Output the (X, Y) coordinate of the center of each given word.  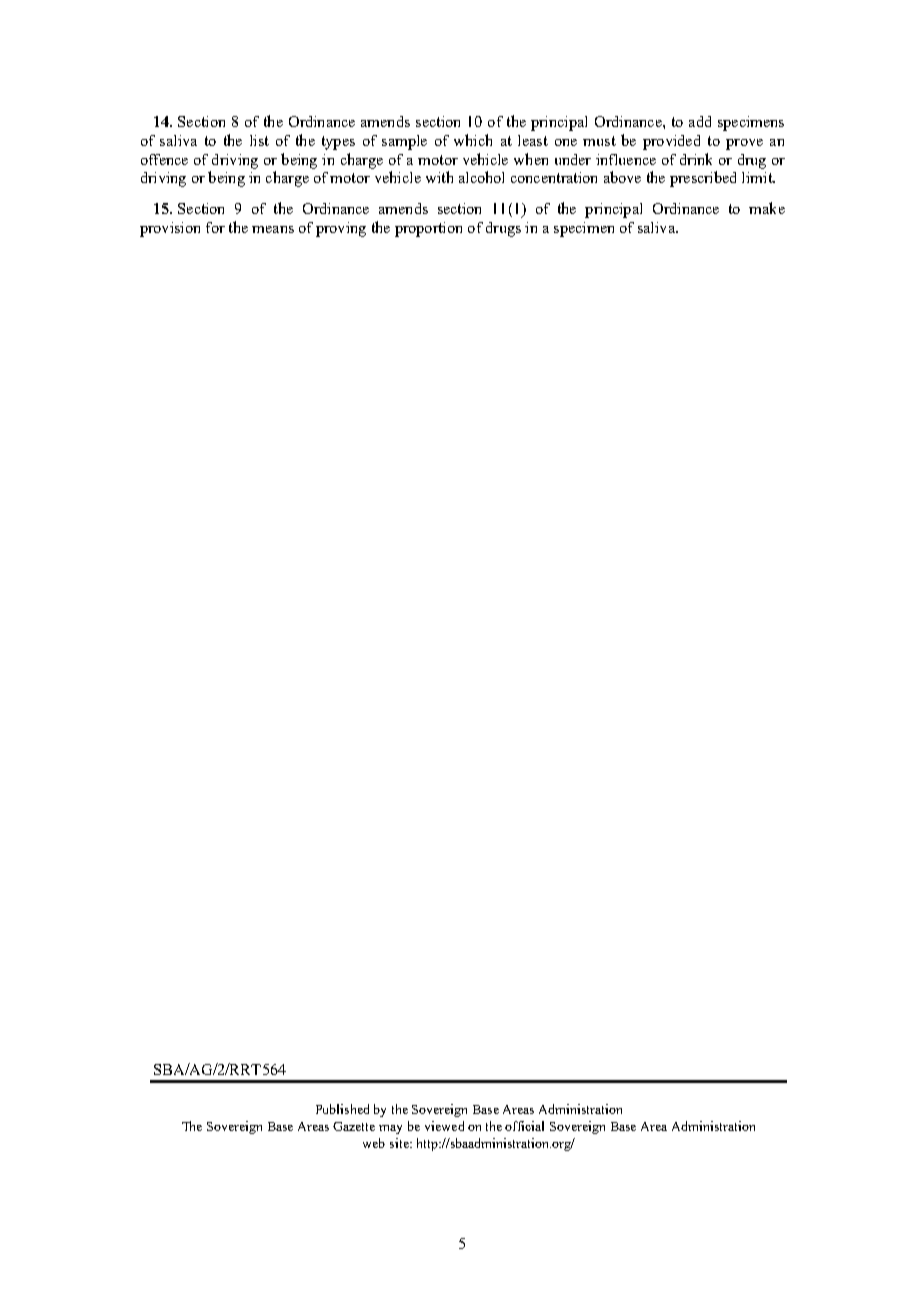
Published (342, 1109)
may (390, 1129)
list (259, 140)
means (273, 229)
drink (696, 159)
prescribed (703, 179)
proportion (428, 229)
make (767, 208)
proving (341, 229)
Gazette (354, 1126)
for (215, 227)
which (473, 140)
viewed (444, 1126)
